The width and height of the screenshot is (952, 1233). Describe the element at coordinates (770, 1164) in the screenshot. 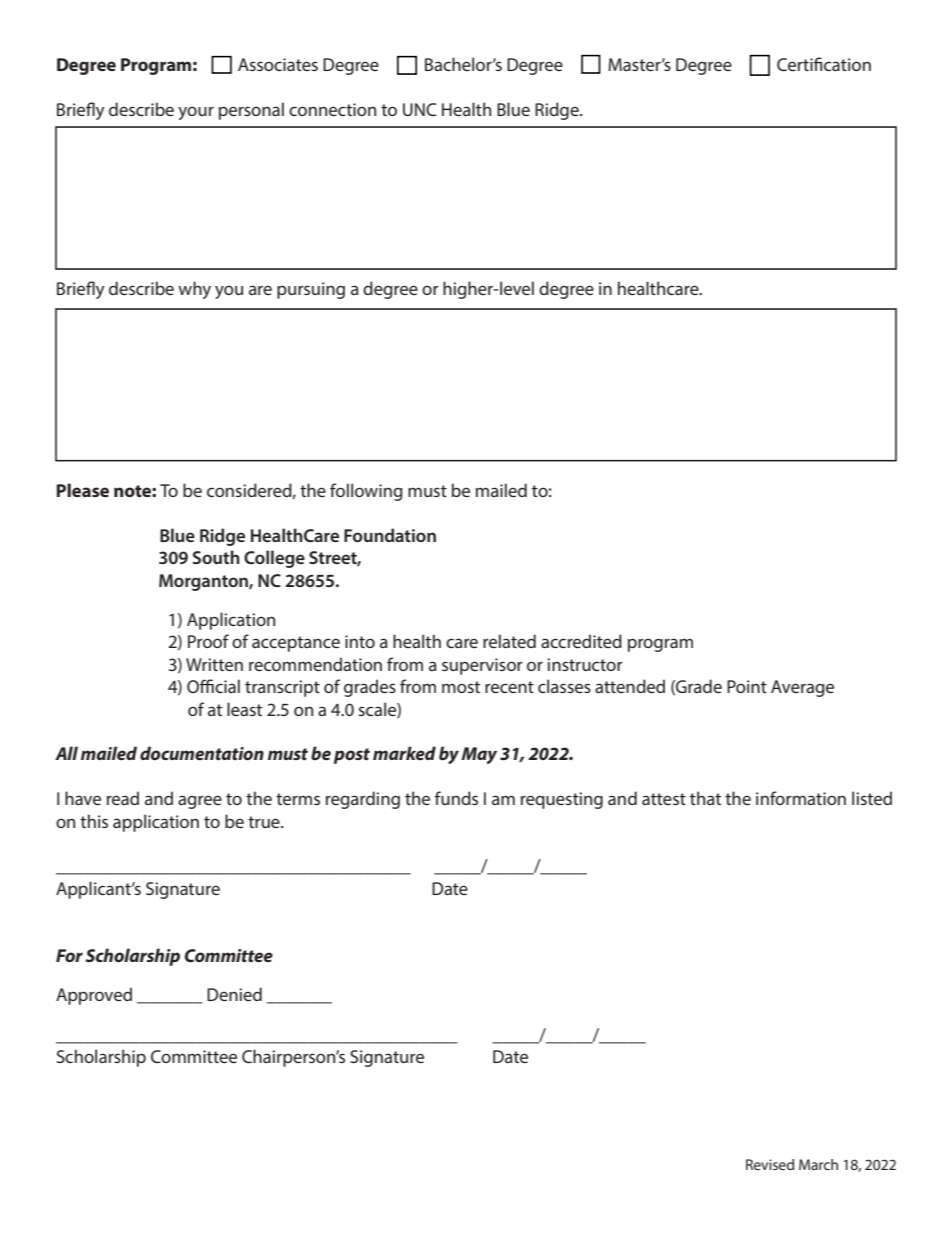

I see `Revised` at that location.
